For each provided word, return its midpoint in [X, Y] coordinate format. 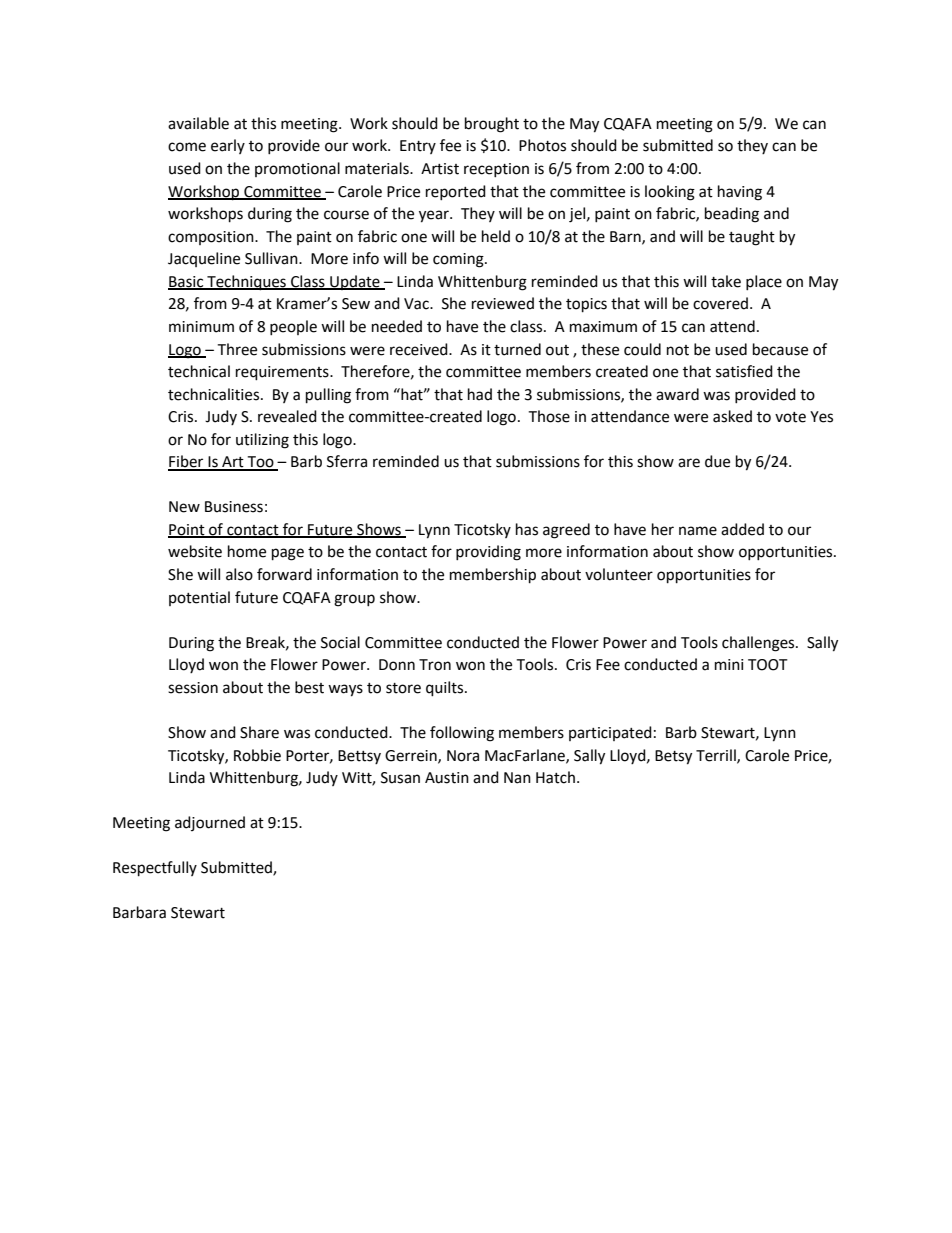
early [228, 146]
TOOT [768, 665]
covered [722, 303]
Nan [517, 778]
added [742, 529]
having [740, 193]
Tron [435, 665]
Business [234, 507]
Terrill [717, 756]
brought [492, 125]
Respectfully [155, 869]
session [193, 688]
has [527, 529]
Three [237, 349]
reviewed [503, 303]
